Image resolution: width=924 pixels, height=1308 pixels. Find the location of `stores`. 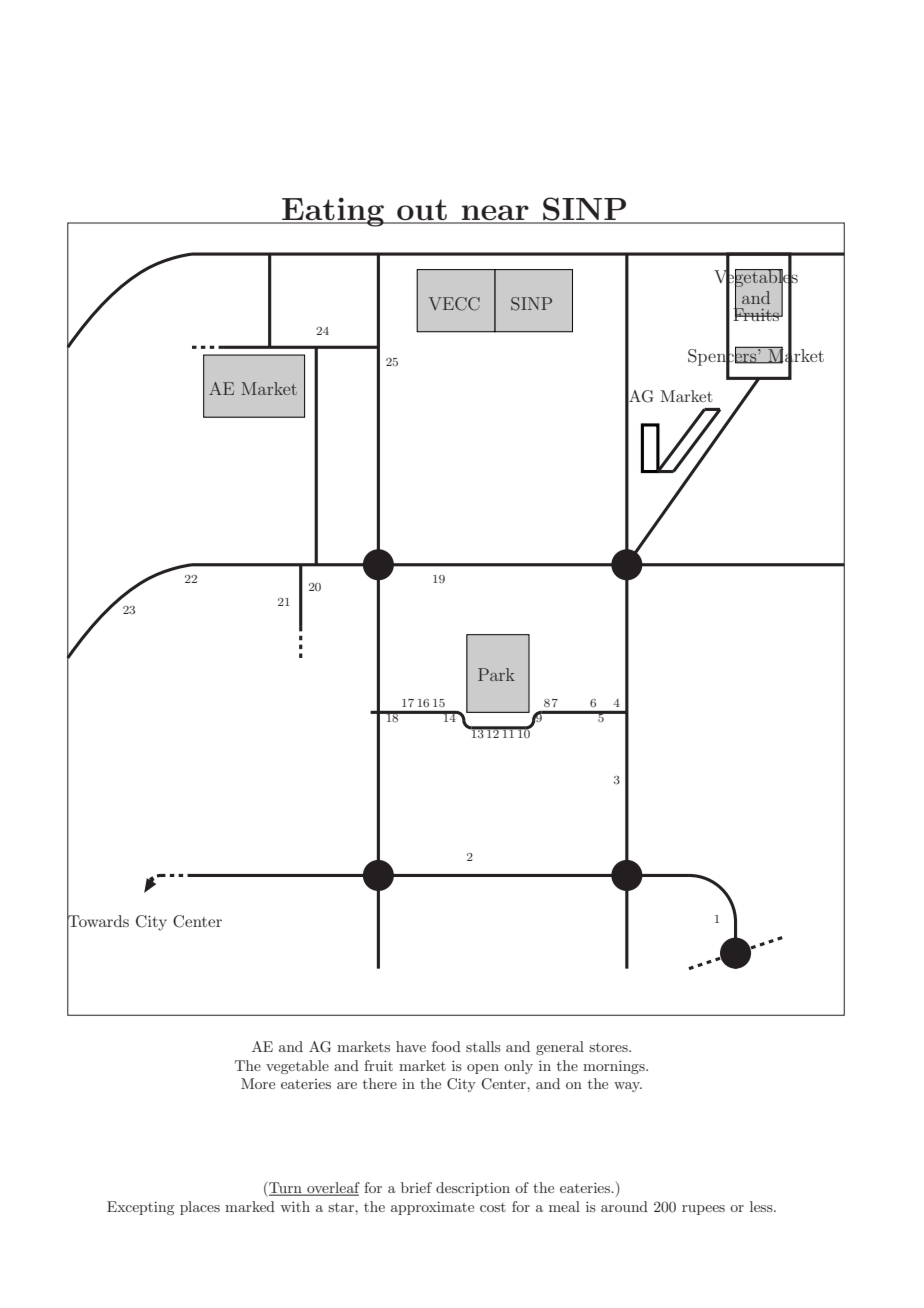

stores is located at coordinates (609, 1047).
